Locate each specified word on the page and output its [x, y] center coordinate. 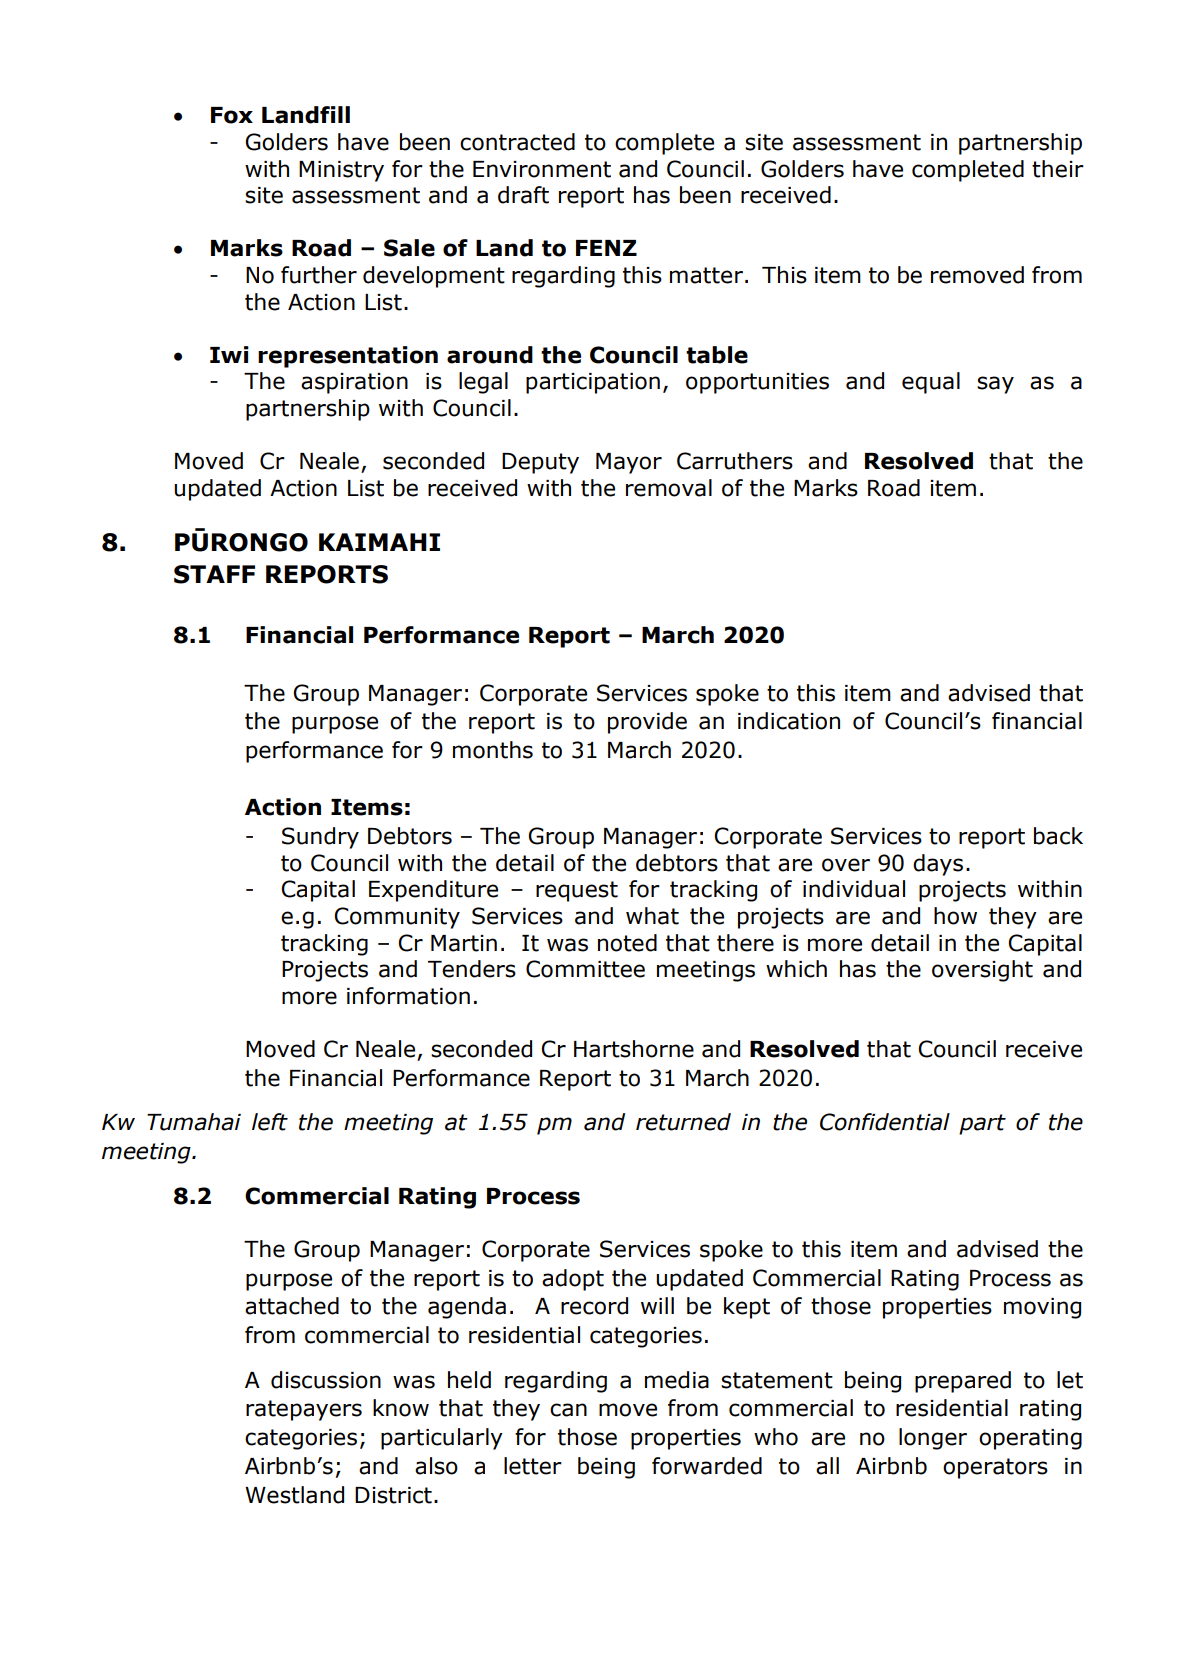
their [1058, 169]
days [938, 865]
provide [647, 723]
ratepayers [304, 1410]
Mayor [629, 463]
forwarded [707, 1466]
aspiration [354, 383]
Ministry [341, 171]
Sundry [320, 838]
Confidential [885, 1122]
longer [933, 1439]
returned [683, 1122]
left [270, 1122]
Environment [542, 169]
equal [931, 383]
